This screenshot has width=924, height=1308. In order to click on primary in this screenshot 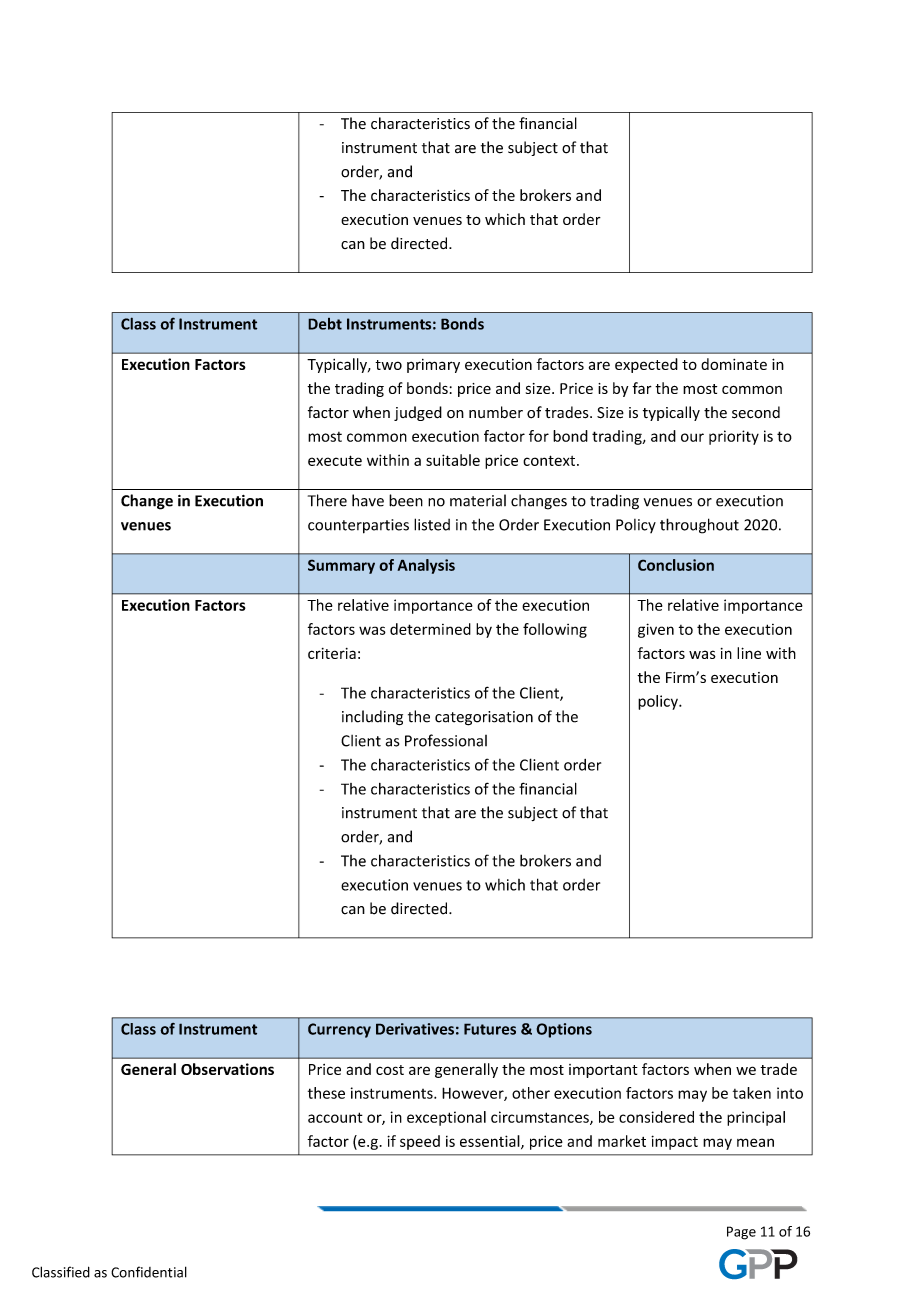, I will do `click(433, 366)`.
